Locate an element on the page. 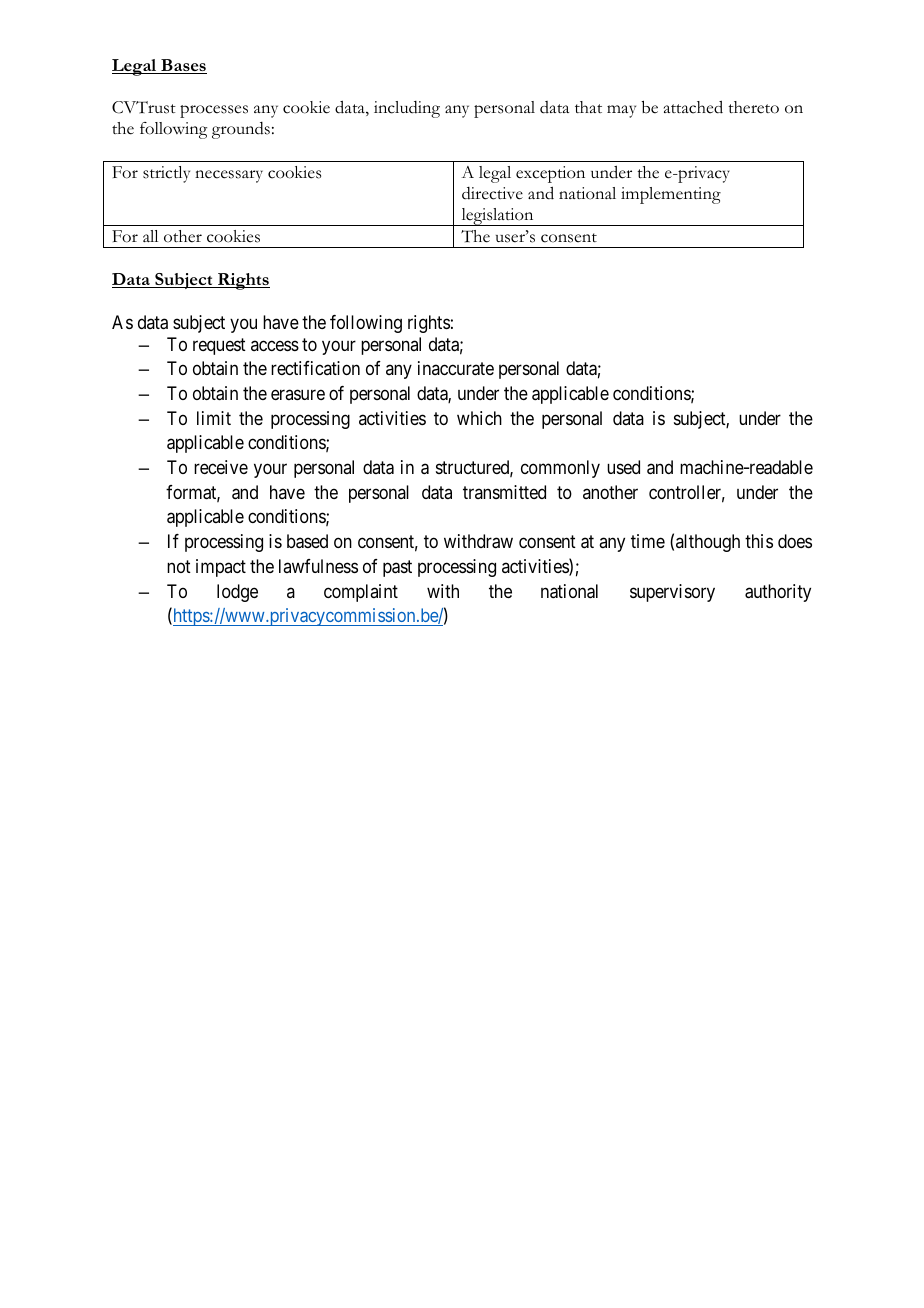 The height and width of the page is (1308, 924). Bases is located at coordinates (183, 66).
